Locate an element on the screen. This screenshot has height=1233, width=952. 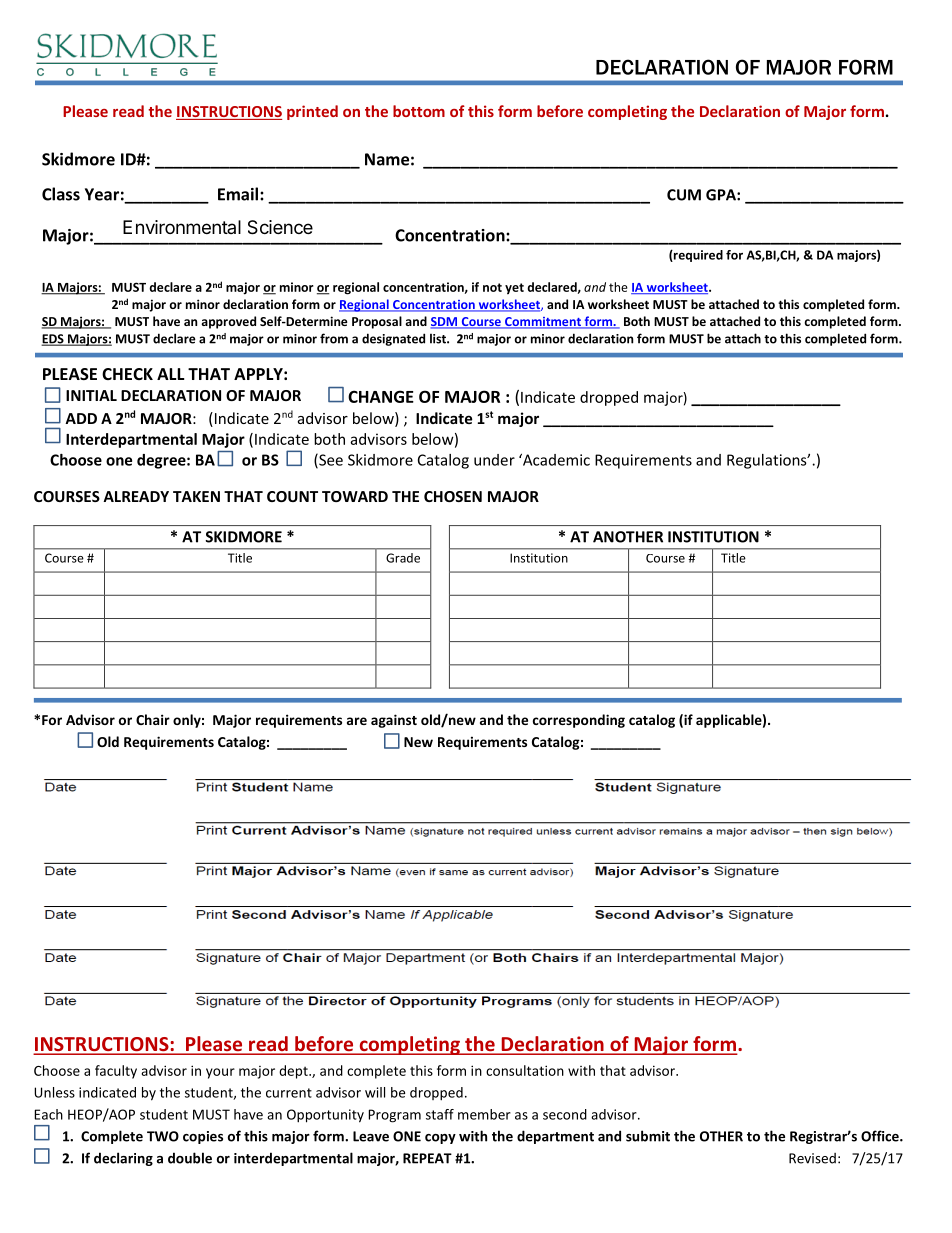
CHOSEN is located at coordinates (453, 496).
